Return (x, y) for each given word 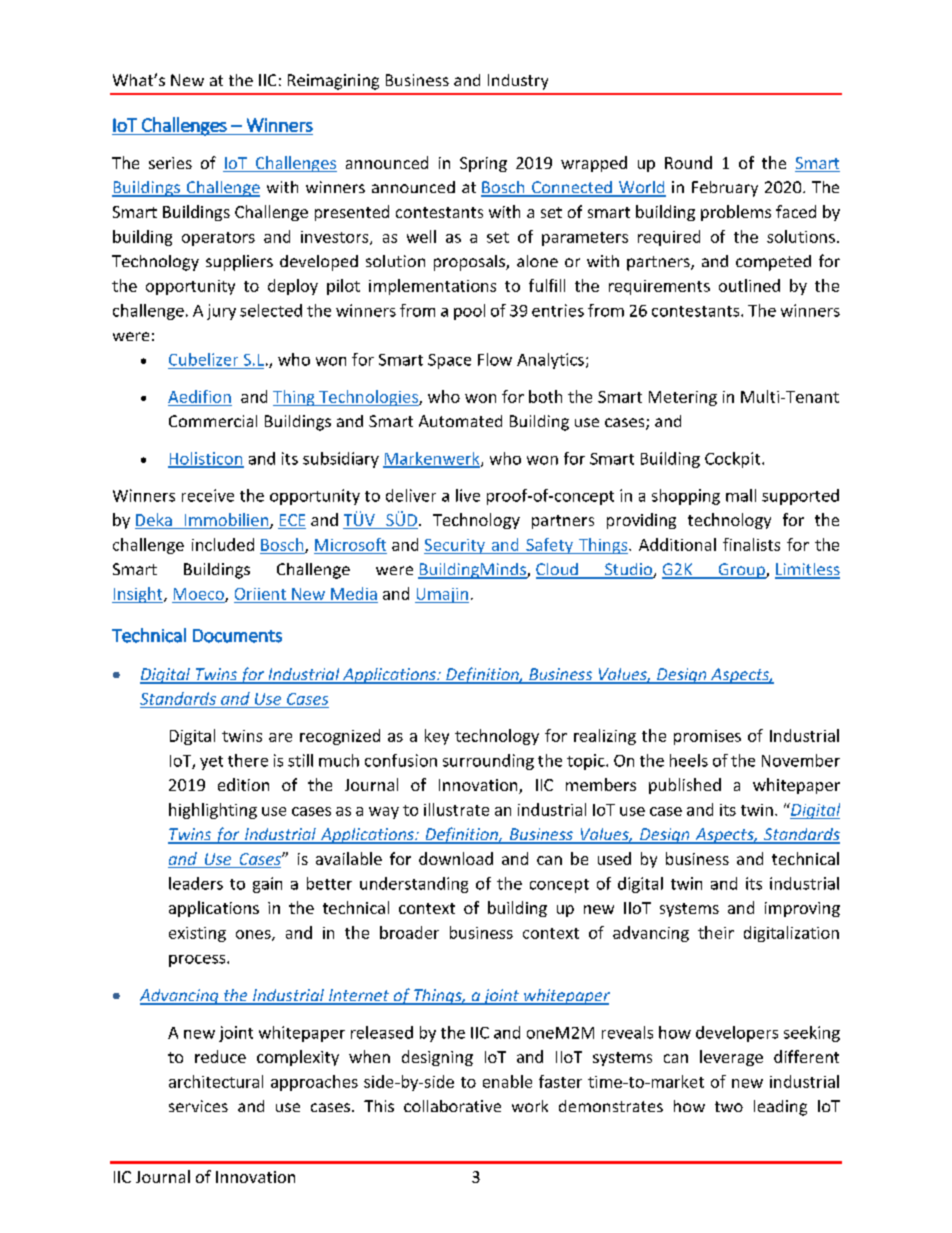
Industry (518, 82)
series (170, 163)
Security (455, 546)
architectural (216, 1081)
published (685, 786)
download (456, 858)
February (725, 189)
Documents (237, 636)
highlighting (213, 811)
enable (507, 1081)
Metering (683, 398)
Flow (495, 359)
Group (741, 571)
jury (221, 312)
